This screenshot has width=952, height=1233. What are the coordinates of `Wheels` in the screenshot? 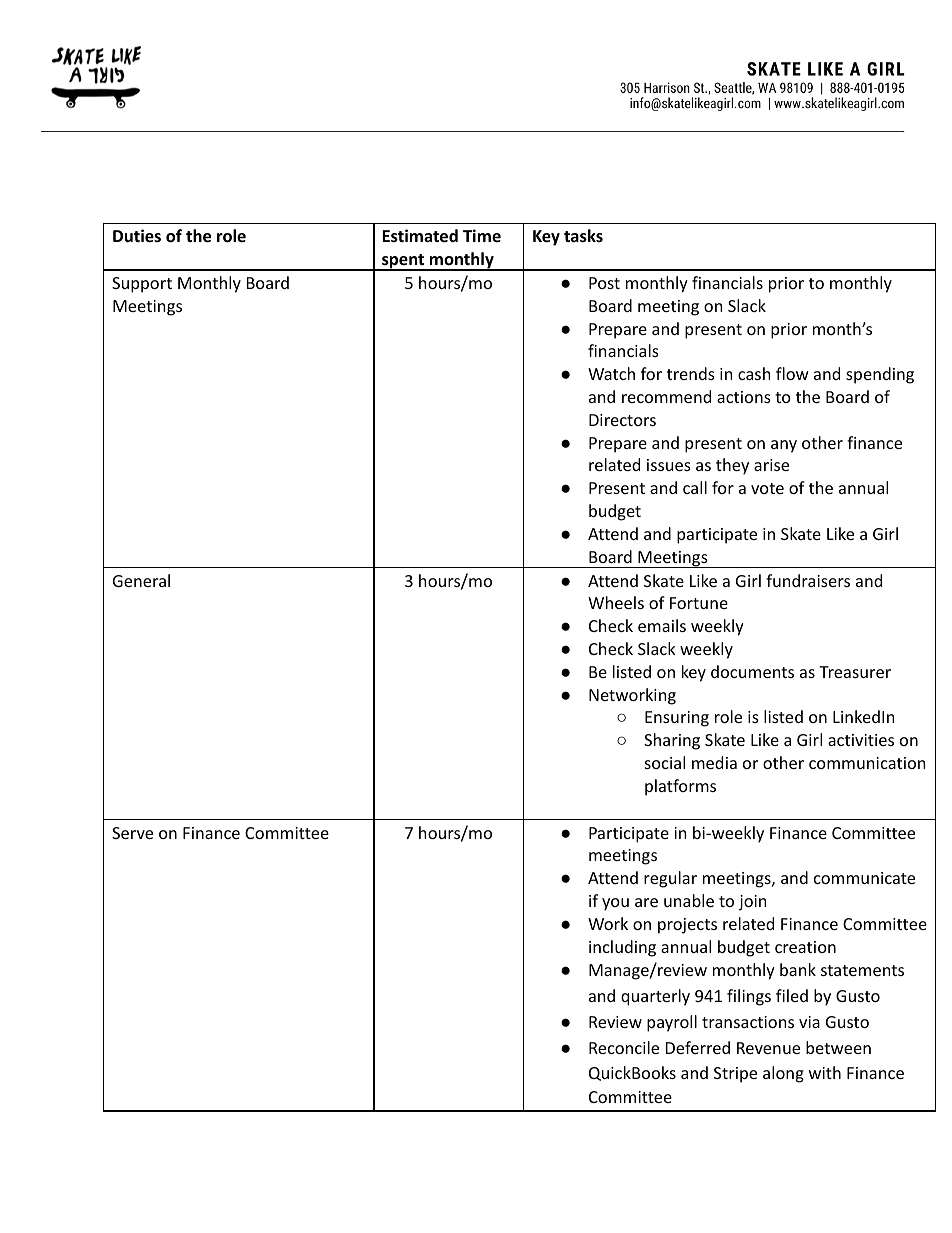 It's located at (616, 602).
